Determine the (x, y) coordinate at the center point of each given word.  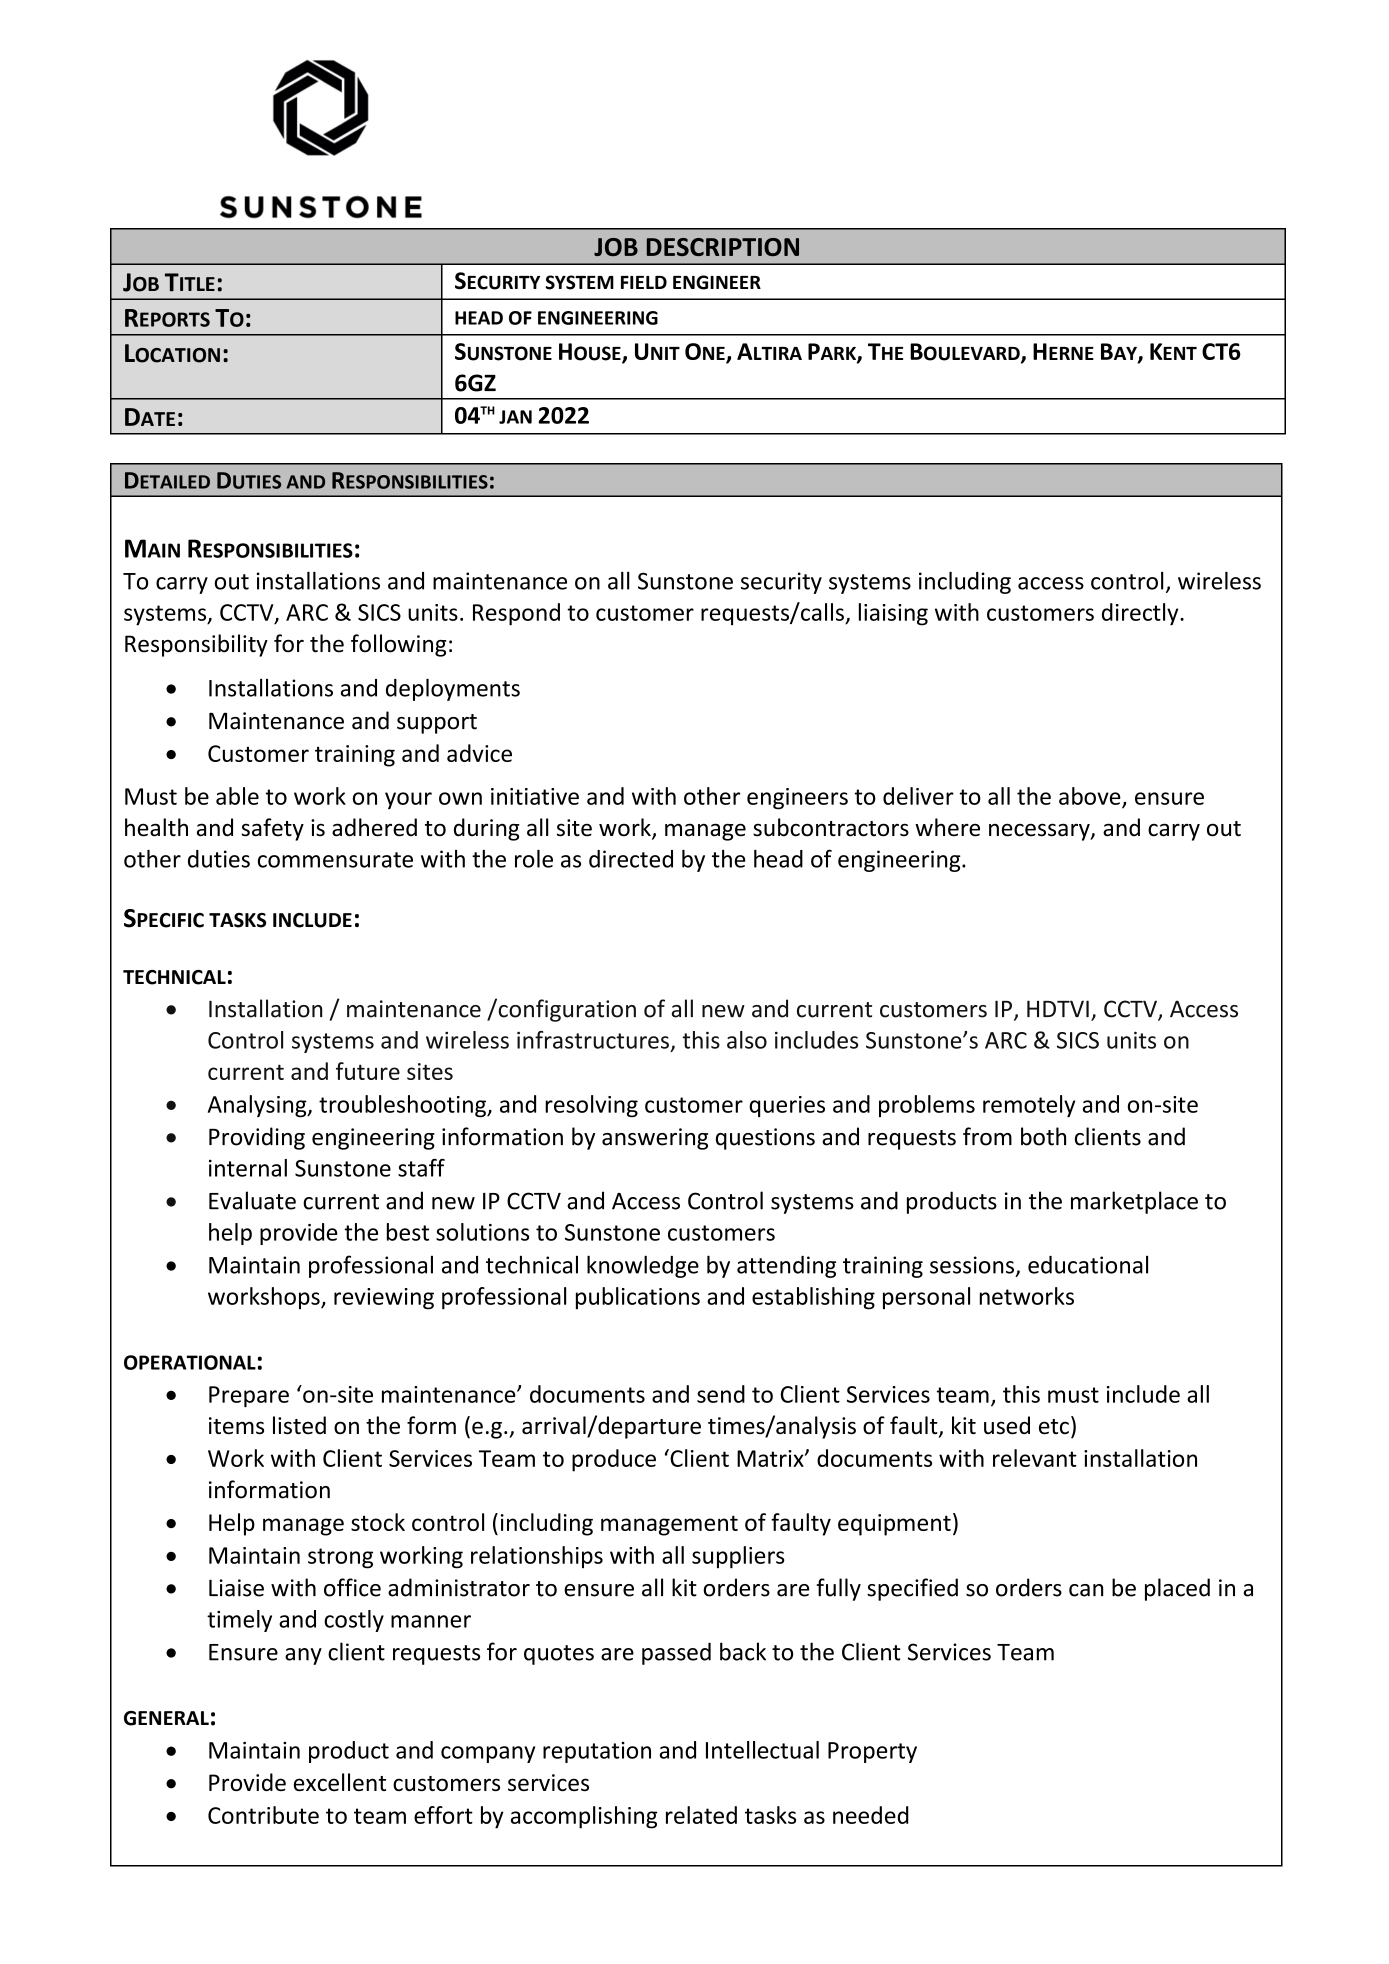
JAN (515, 417)
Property (872, 1752)
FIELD (644, 282)
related (701, 1815)
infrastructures (593, 1040)
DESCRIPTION (723, 247)
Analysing (258, 1106)
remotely (1029, 1106)
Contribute (263, 1815)
